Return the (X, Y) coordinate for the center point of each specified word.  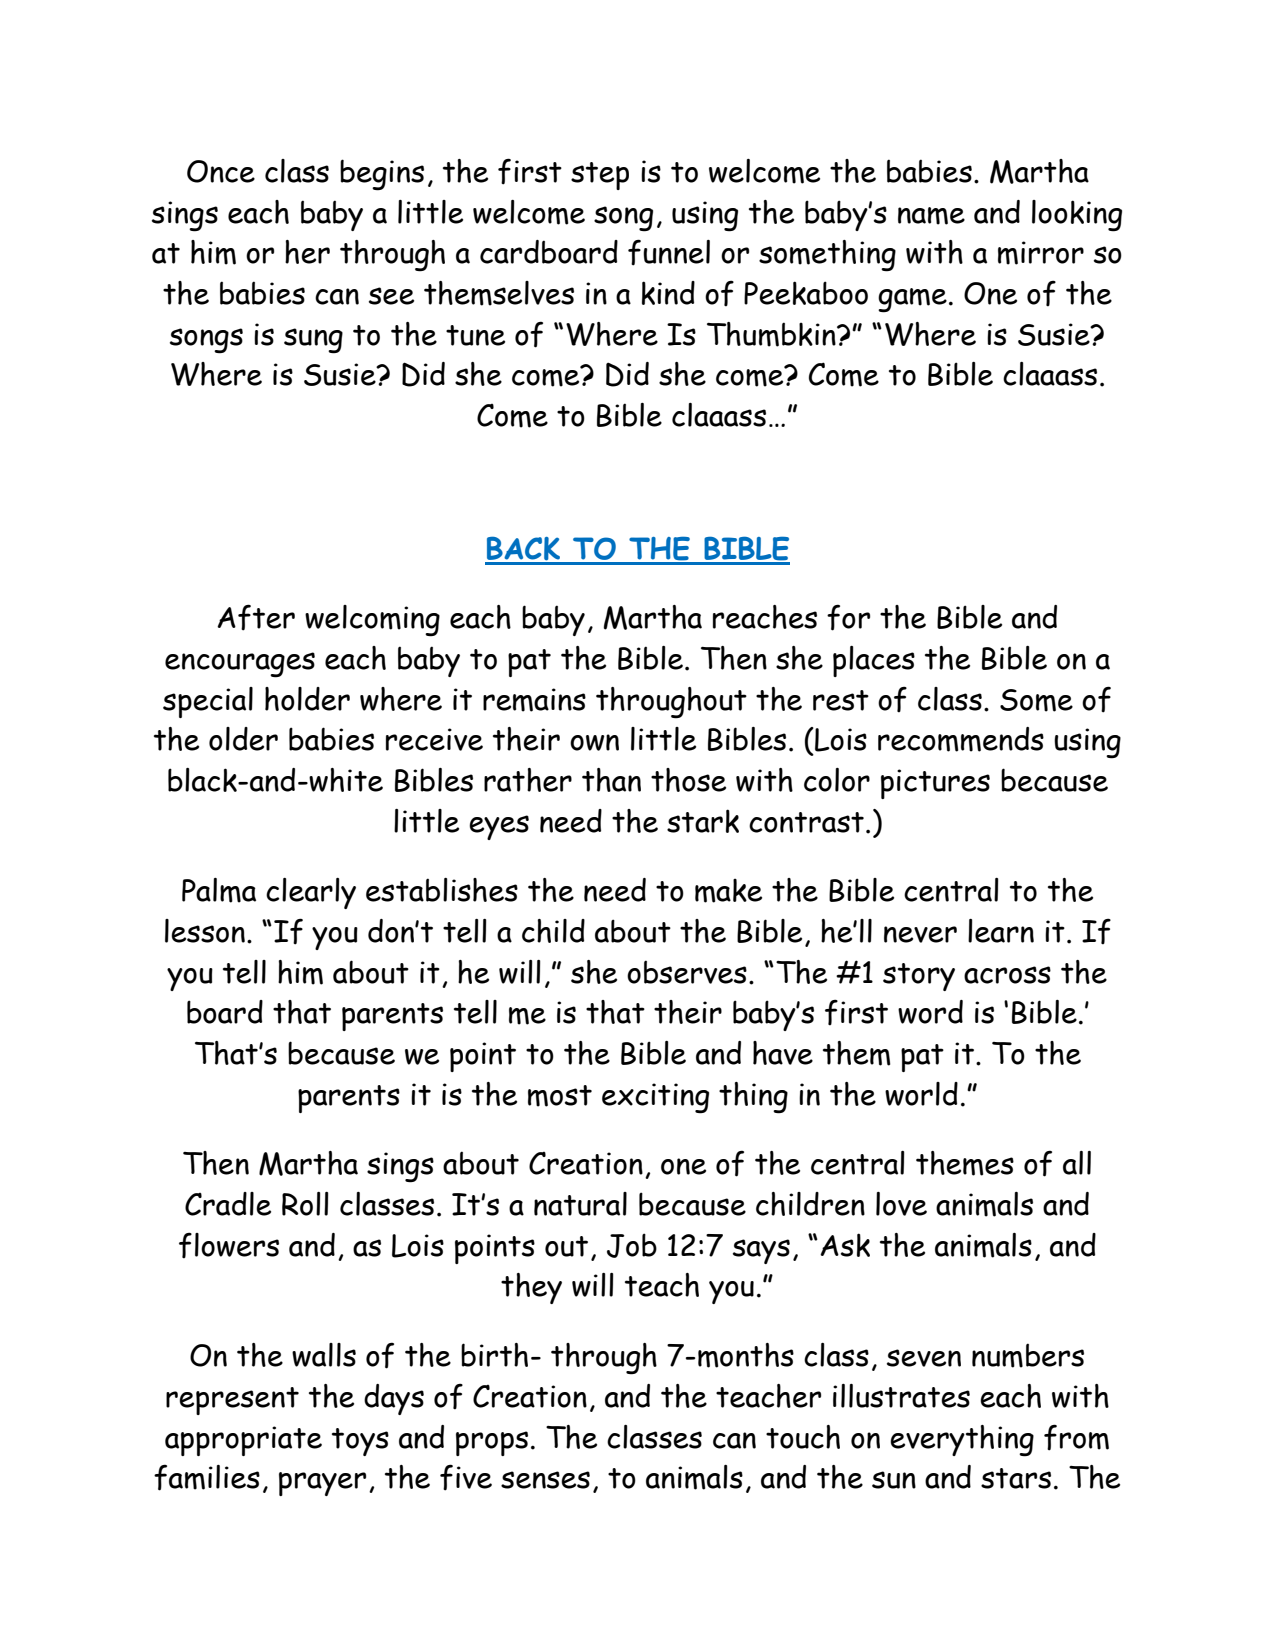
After (256, 617)
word (930, 1012)
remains (534, 700)
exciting (655, 1098)
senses (545, 1480)
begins (382, 175)
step (600, 176)
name (931, 216)
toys (360, 1442)
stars (1016, 1478)
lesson (205, 931)
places (874, 661)
